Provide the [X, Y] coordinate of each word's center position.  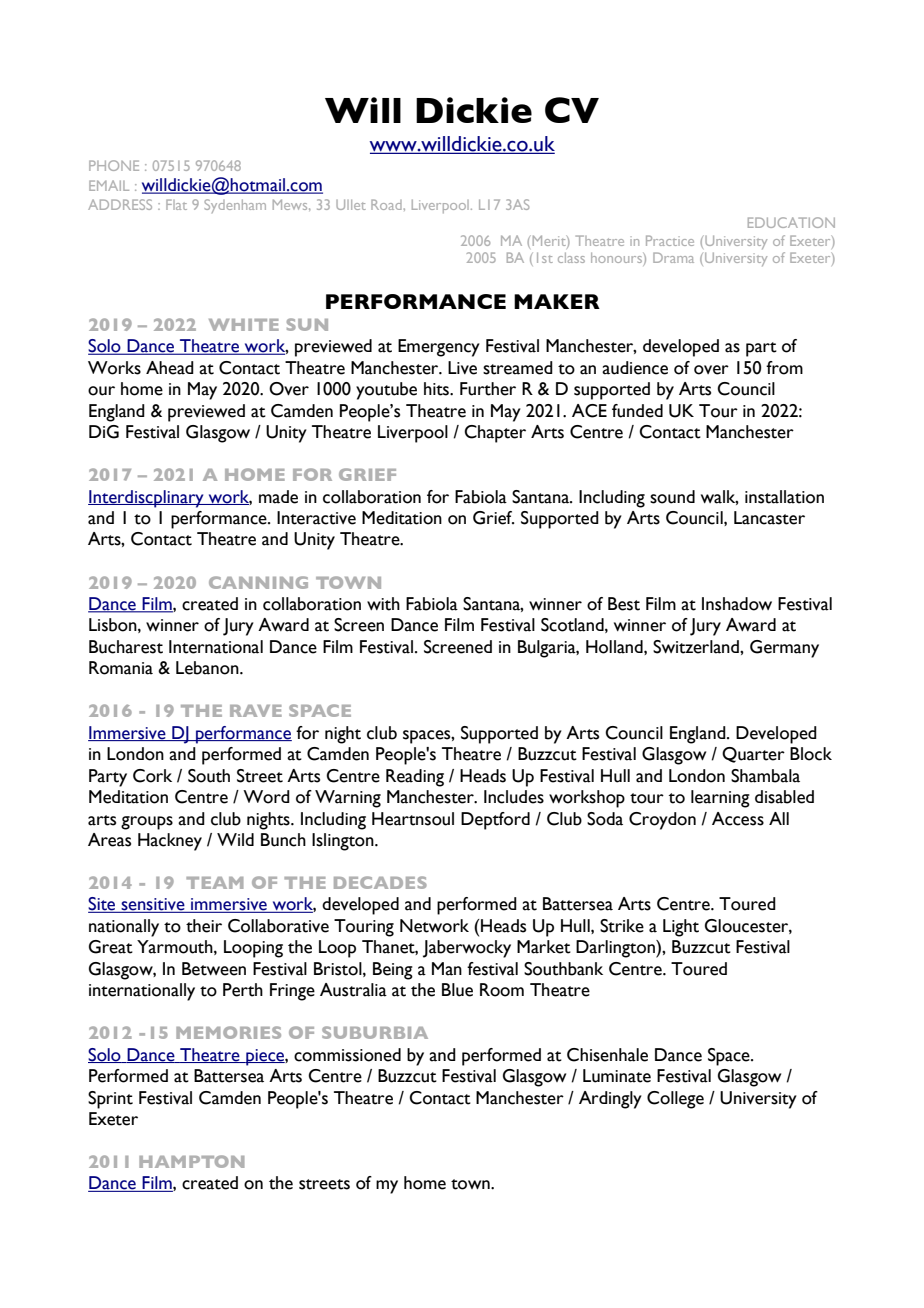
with [383, 604]
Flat [176, 204]
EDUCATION [791, 222]
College [675, 1100]
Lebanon [208, 668]
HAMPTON [191, 1161]
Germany [784, 649]
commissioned [347, 1055]
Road [386, 204]
